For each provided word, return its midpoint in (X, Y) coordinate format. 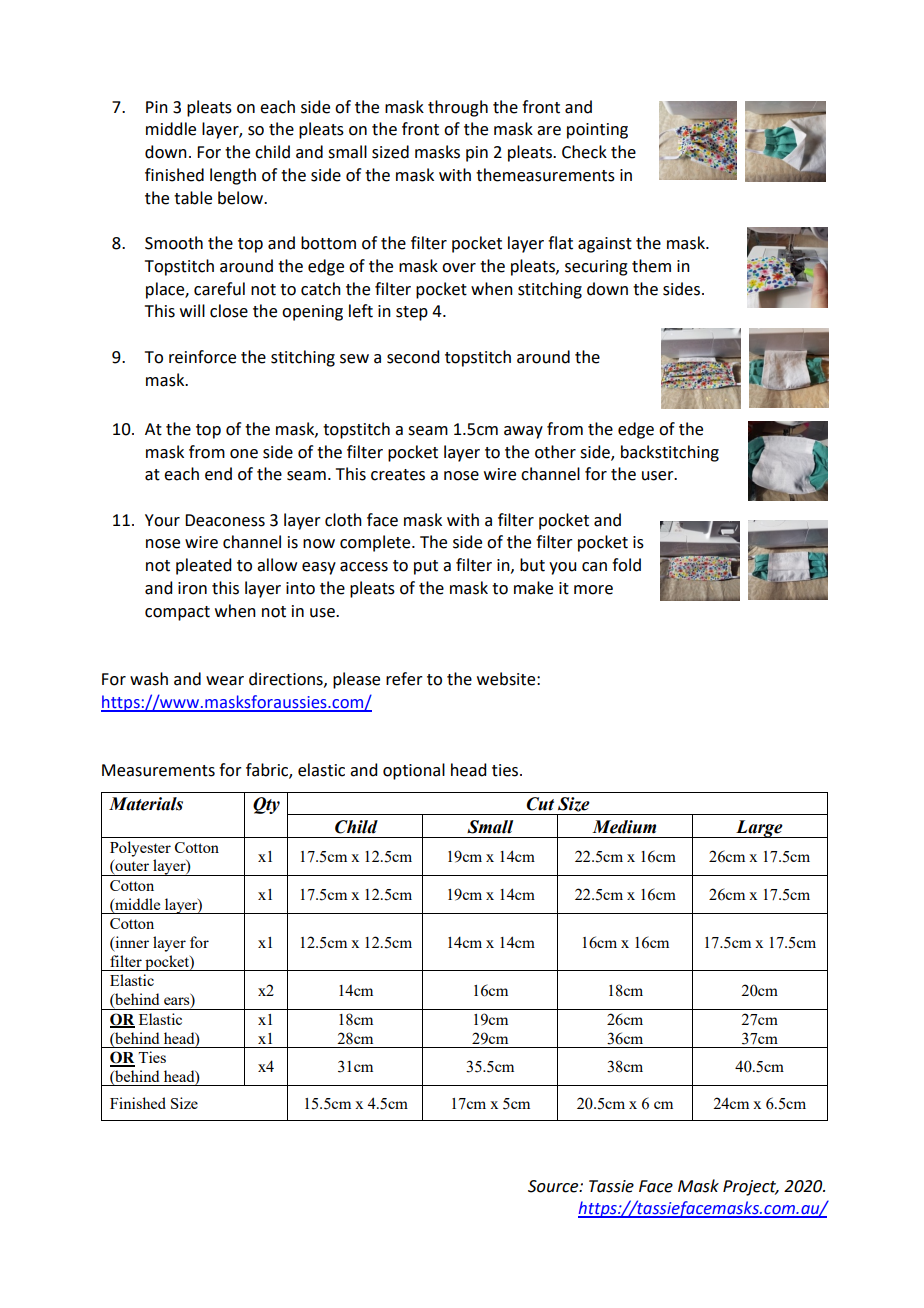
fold (626, 565)
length (233, 176)
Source (554, 1186)
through (458, 108)
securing (596, 268)
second (413, 357)
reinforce (202, 357)
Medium (624, 827)
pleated (203, 566)
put (426, 567)
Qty (266, 805)
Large (759, 829)
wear (225, 681)
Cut (540, 804)
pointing (597, 131)
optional (414, 771)
